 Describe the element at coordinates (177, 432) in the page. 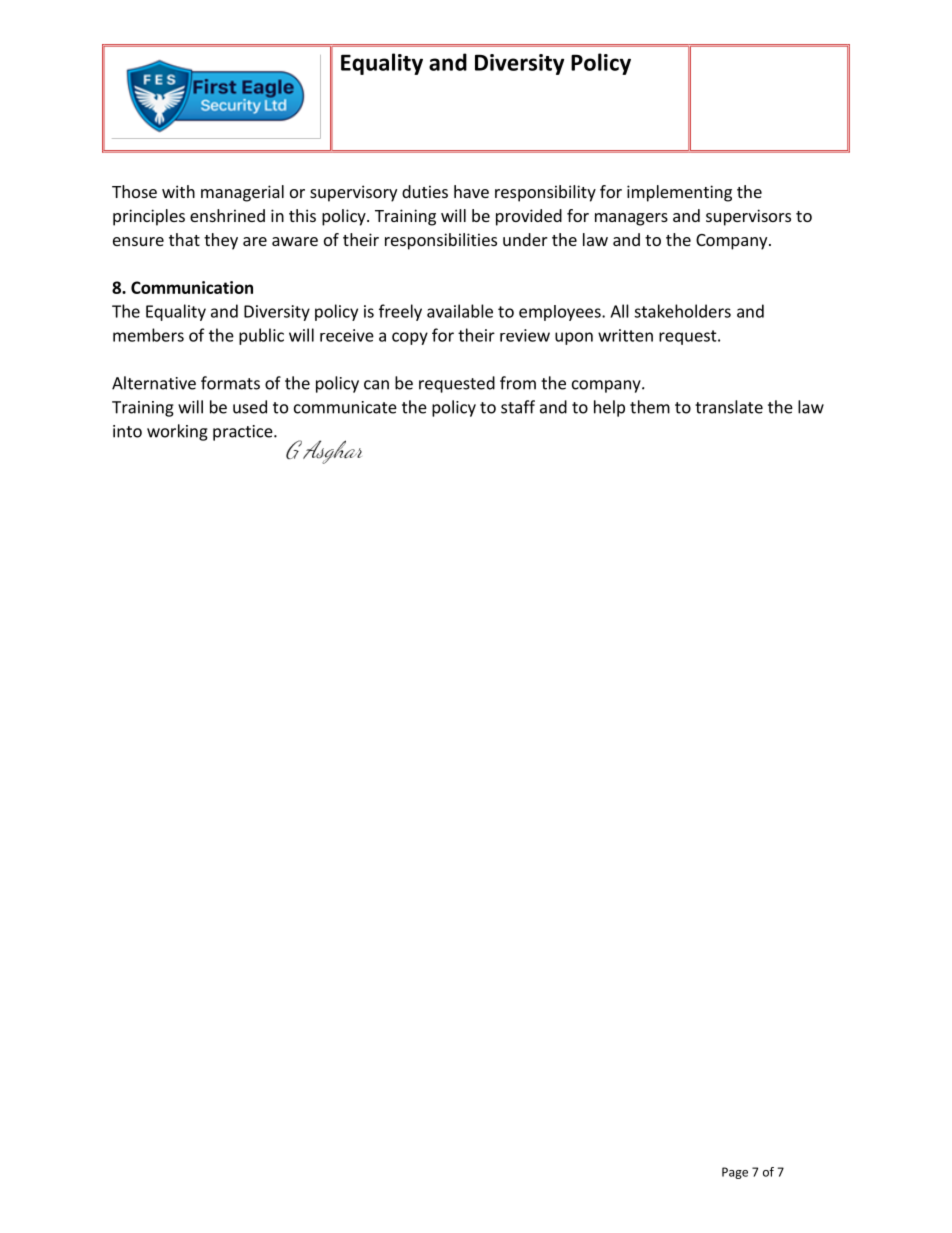

I see `working` at that location.
